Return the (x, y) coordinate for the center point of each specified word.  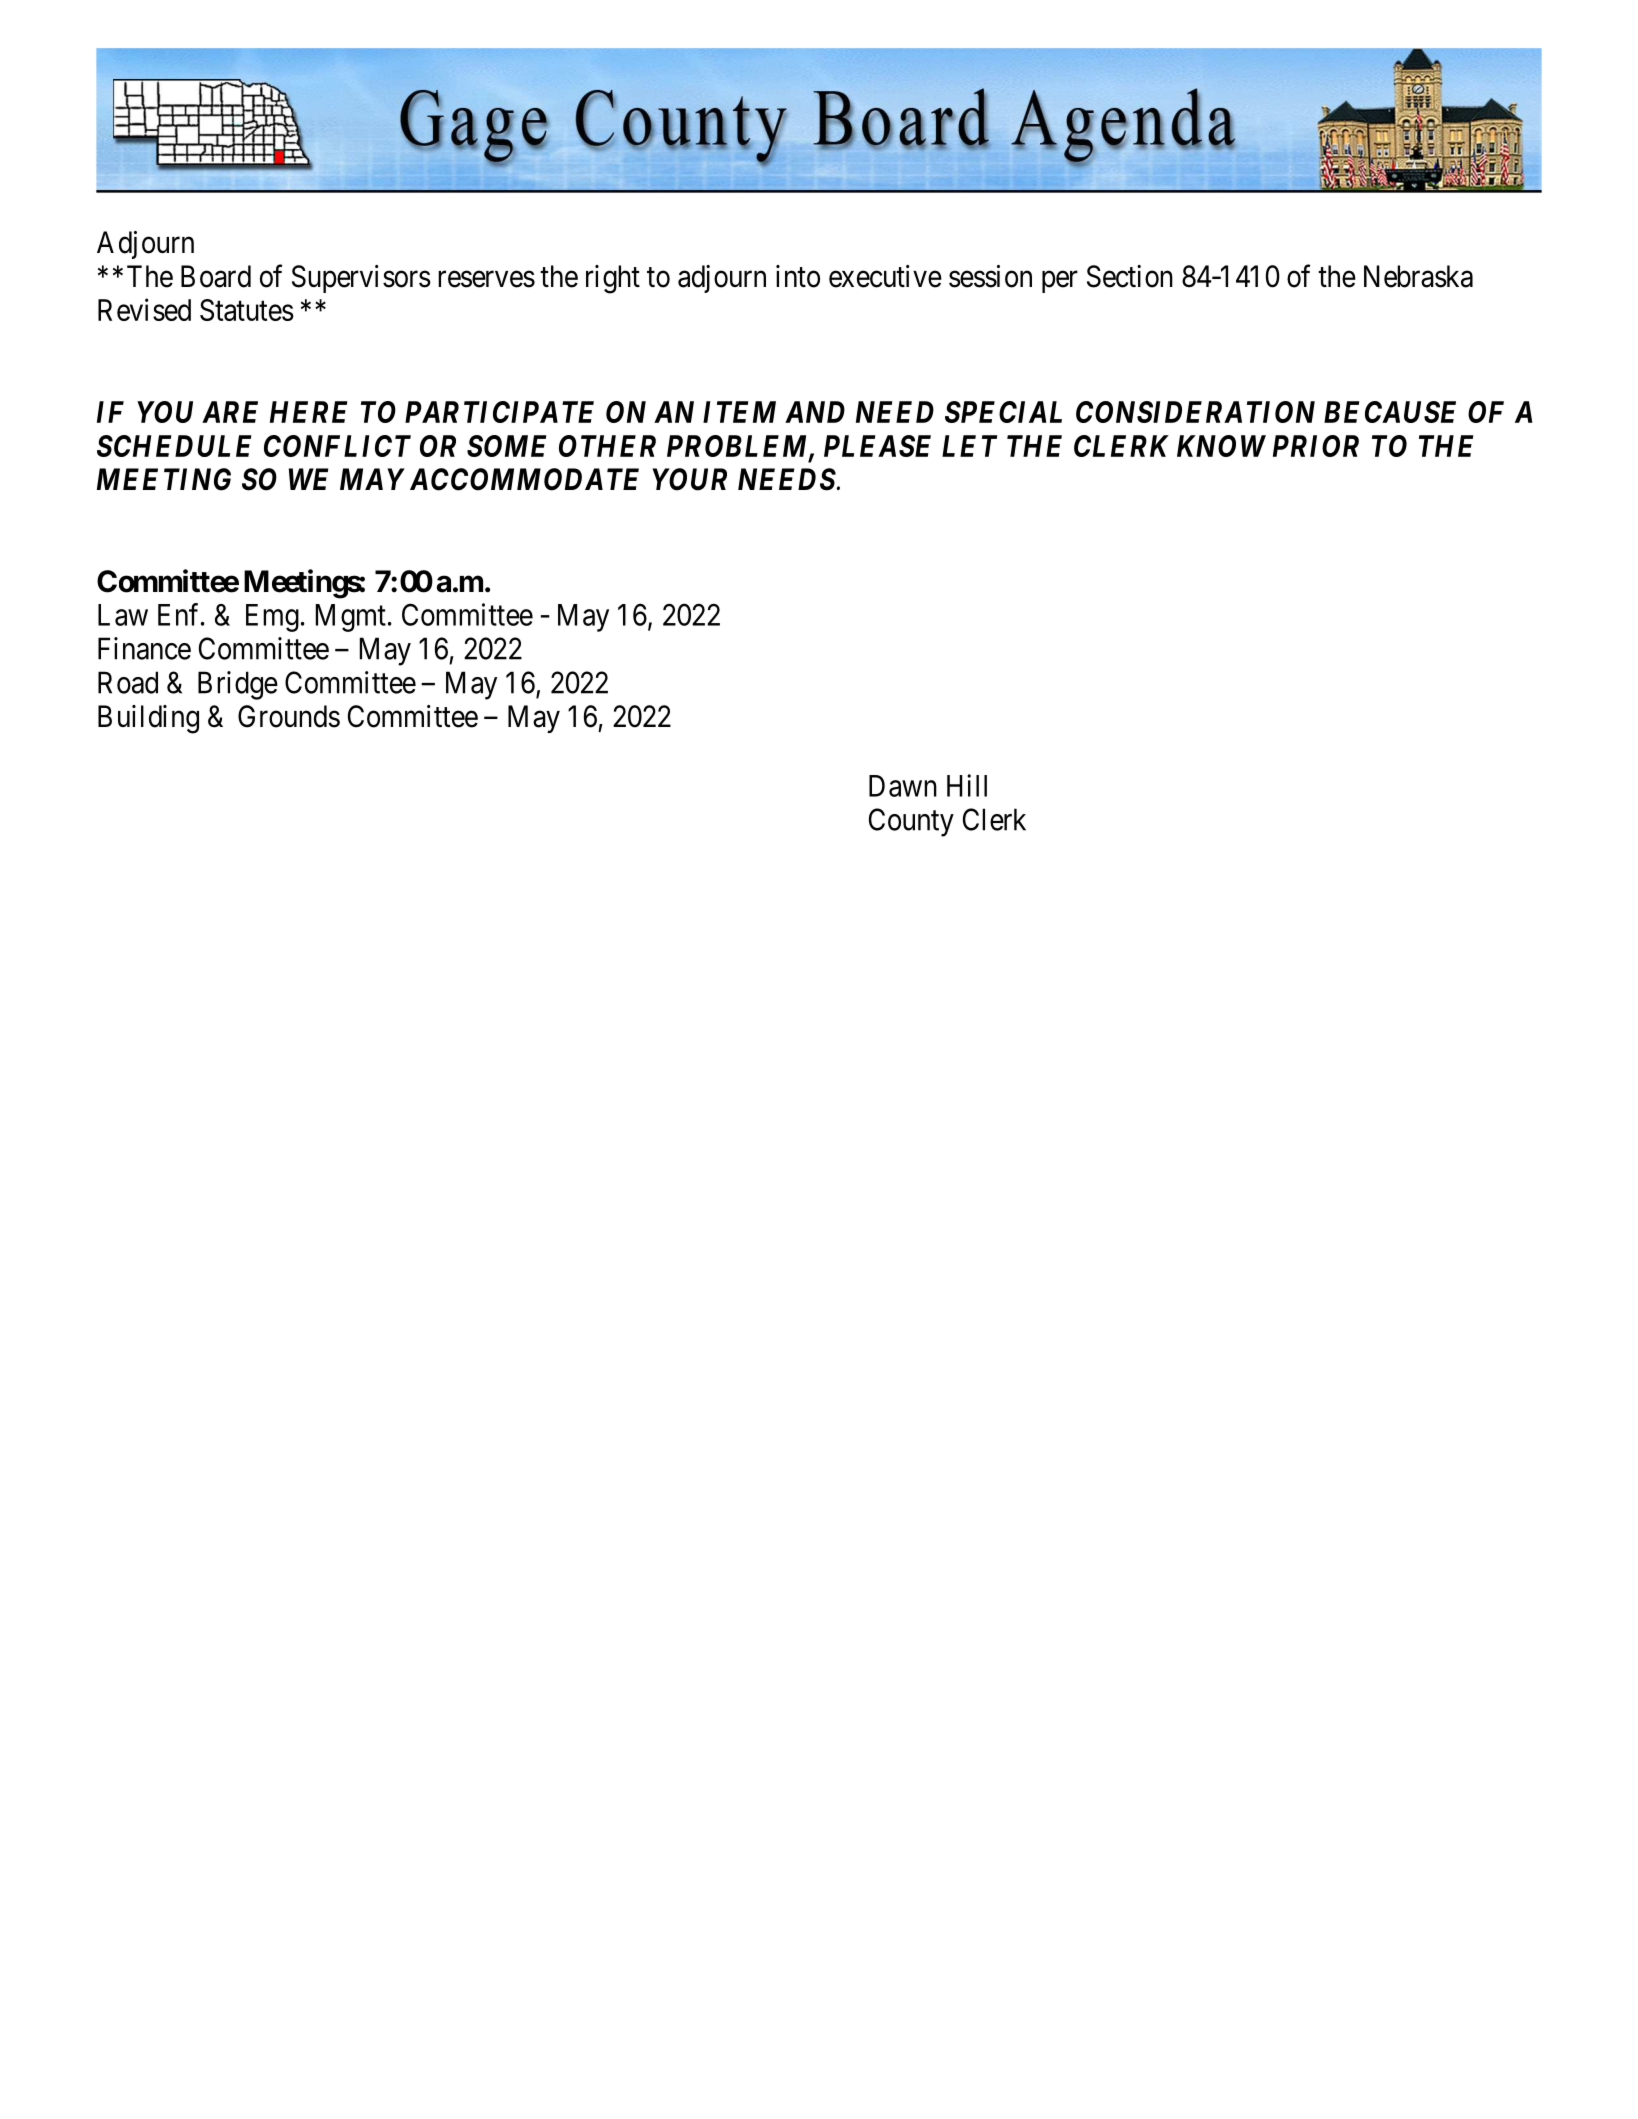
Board (216, 276)
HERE (308, 412)
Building (148, 719)
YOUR (689, 479)
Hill (967, 785)
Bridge (238, 685)
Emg (272, 618)
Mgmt (351, 618)
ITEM (739, 412)
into (798, 276)
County (911, 822)
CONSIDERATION (1195, 412)
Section (1130, 276)
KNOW (1221, 446)
